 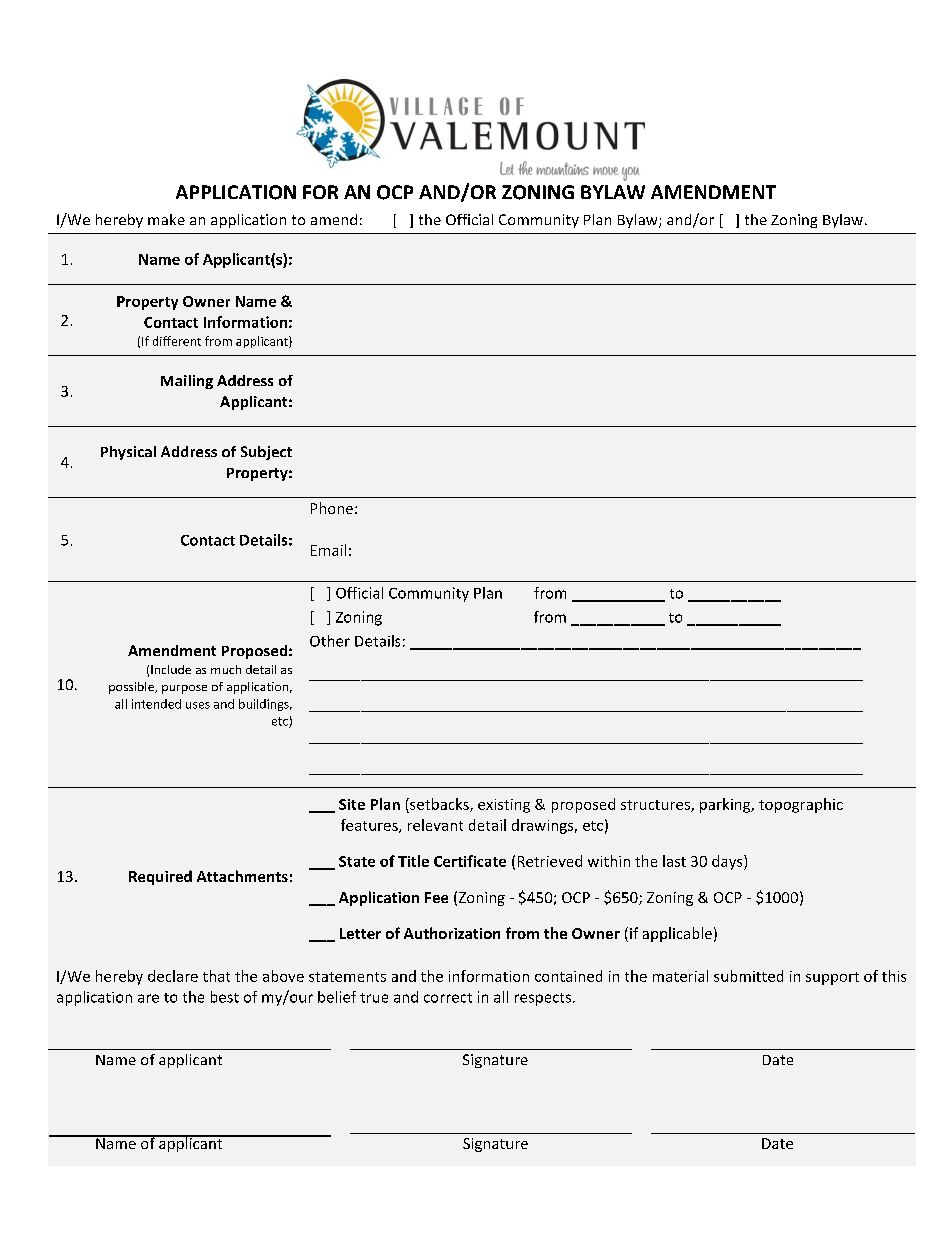 I want to click on that, so click(x=216, y=976).
